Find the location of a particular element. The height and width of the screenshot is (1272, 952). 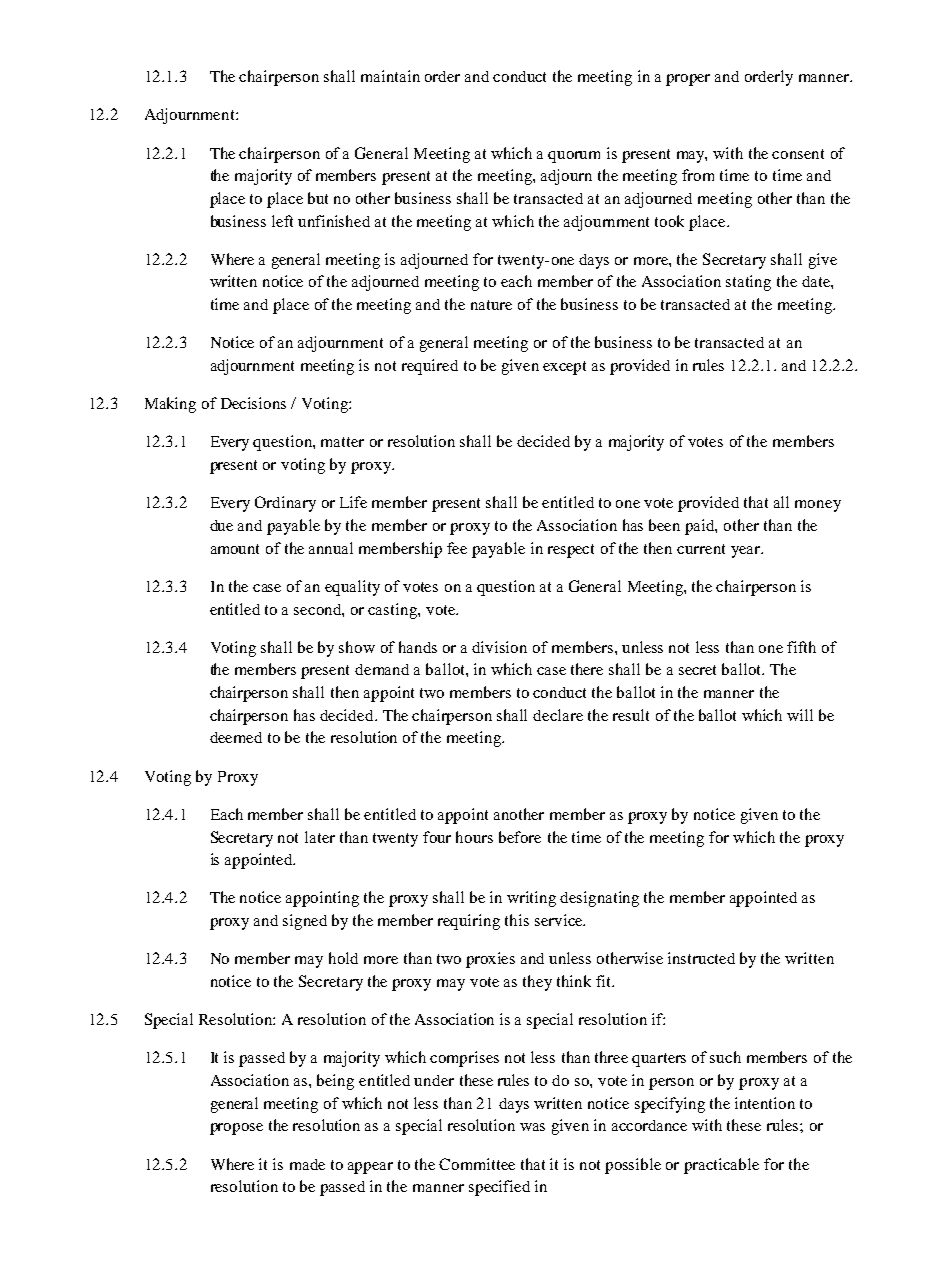

declare is located at coordinates (558, 715).
